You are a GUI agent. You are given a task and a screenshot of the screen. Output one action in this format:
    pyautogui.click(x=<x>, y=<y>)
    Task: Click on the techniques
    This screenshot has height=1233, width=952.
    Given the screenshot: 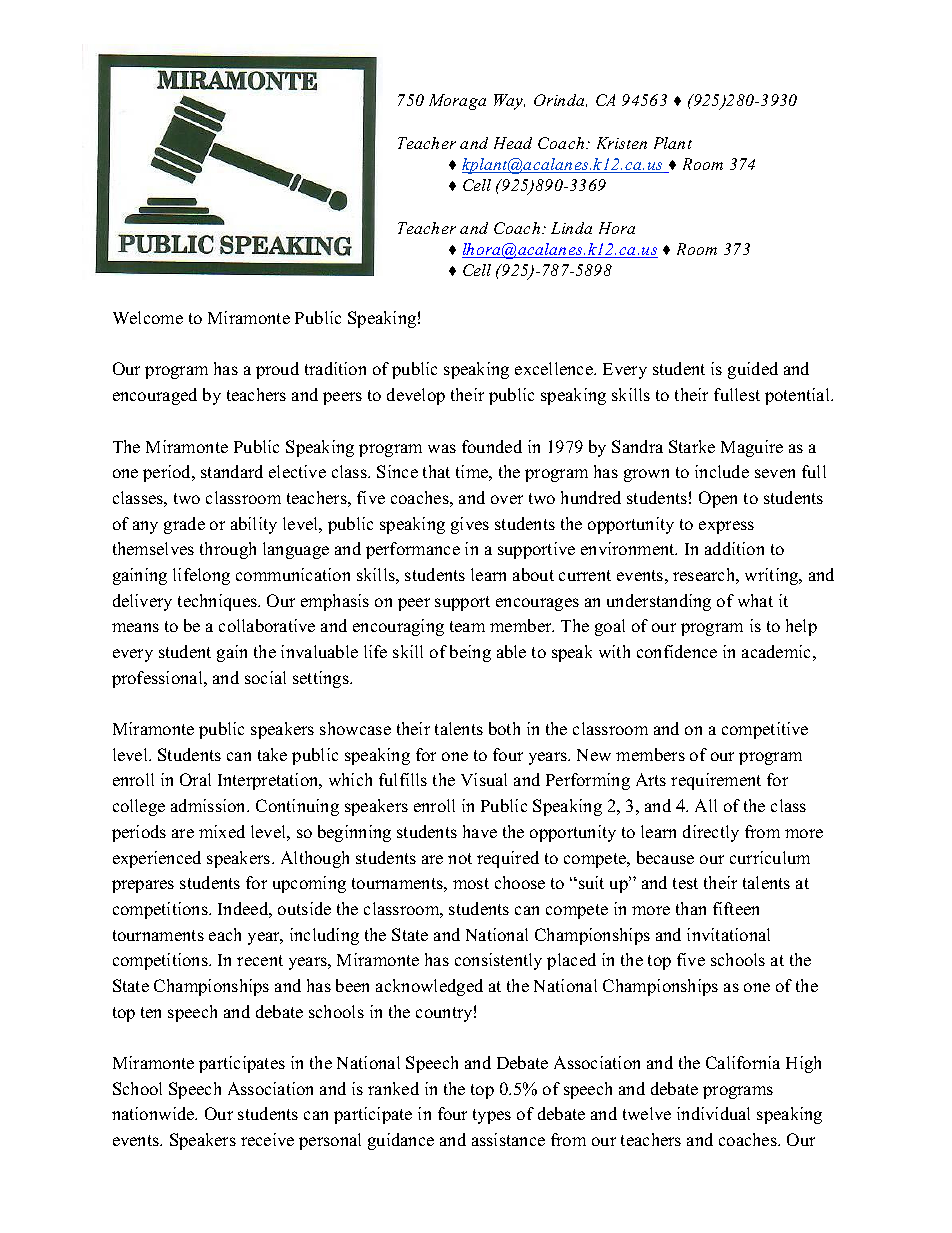 What is the action you would take?
    pyautogui.click(x=218, y=602)
